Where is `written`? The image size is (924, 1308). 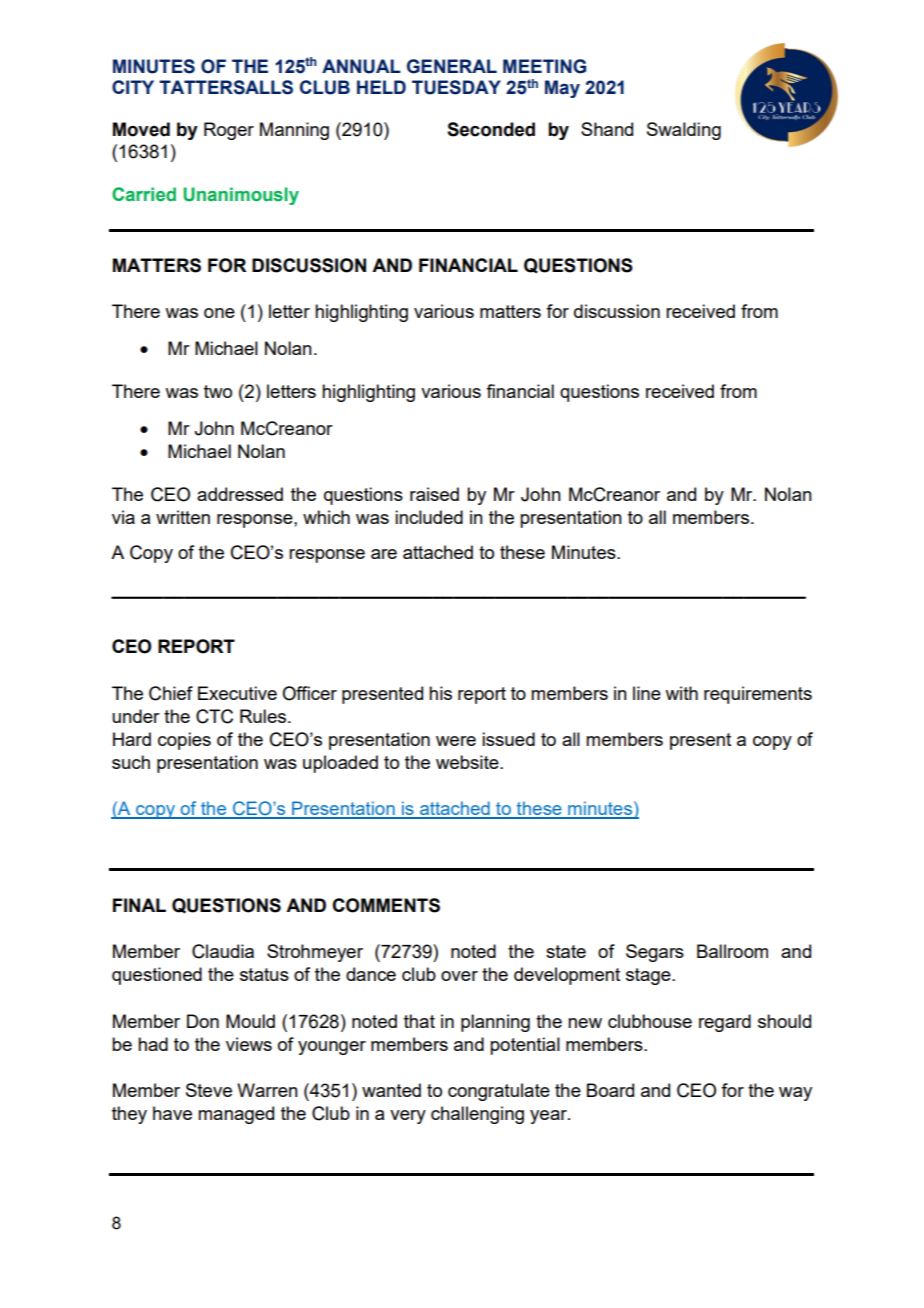
written is located at coordinates (183, 517).
